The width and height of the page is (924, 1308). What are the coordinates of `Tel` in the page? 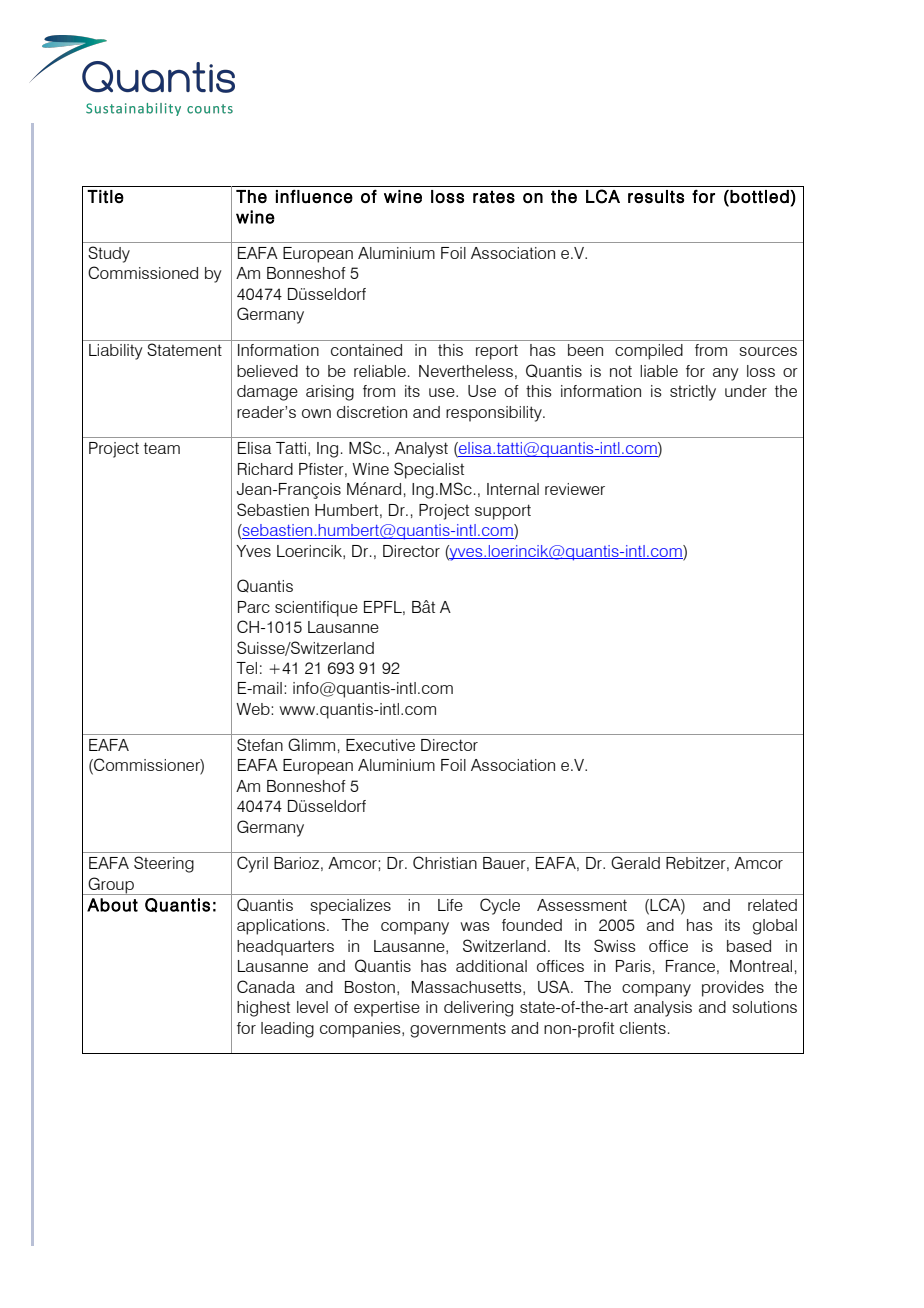 It's located at (246, 668).
